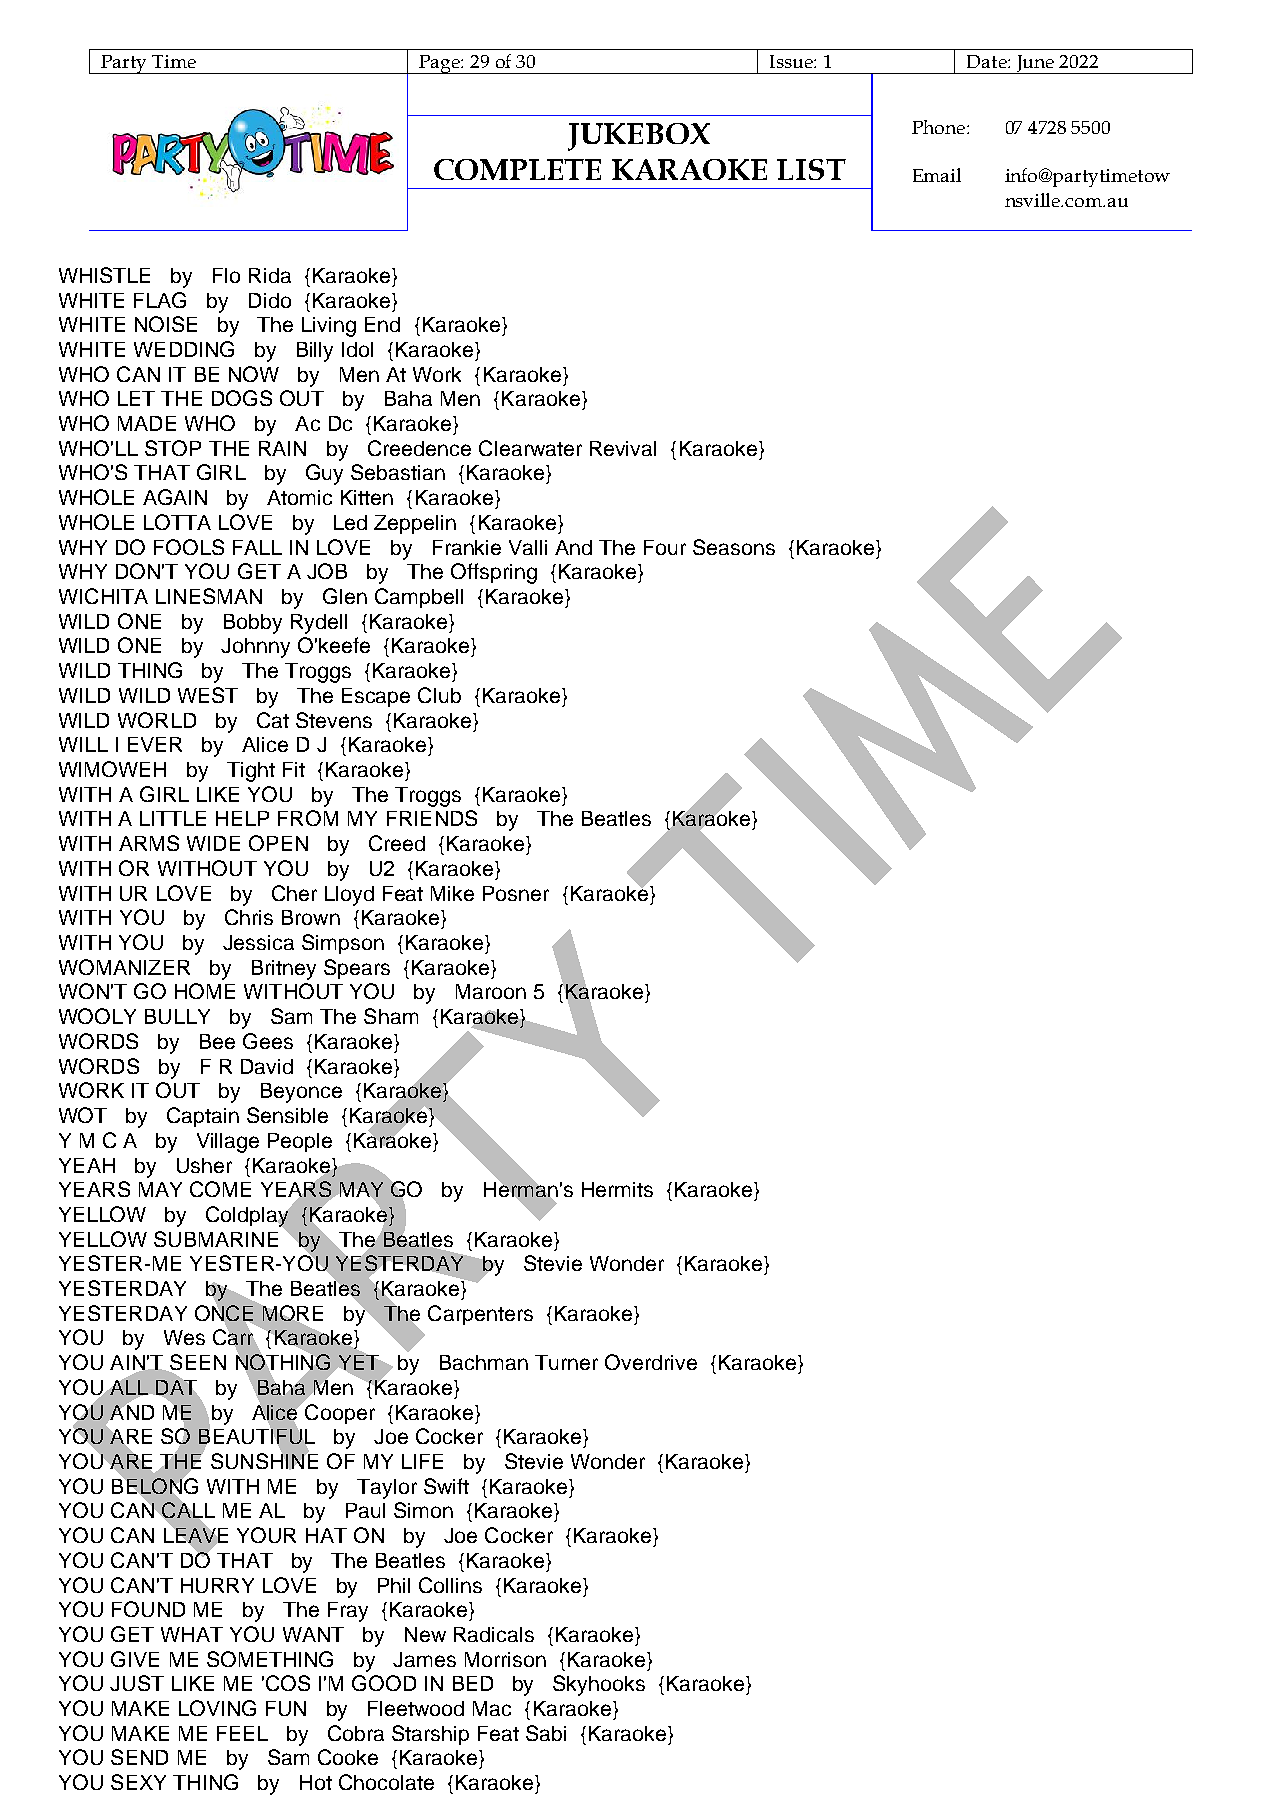 The height and width of the screenshot is (1809, 1279). What do you see at coordinates (517, 169) in the screenshot?
I see `COMPLETE` at bounding box center [517, 169].
